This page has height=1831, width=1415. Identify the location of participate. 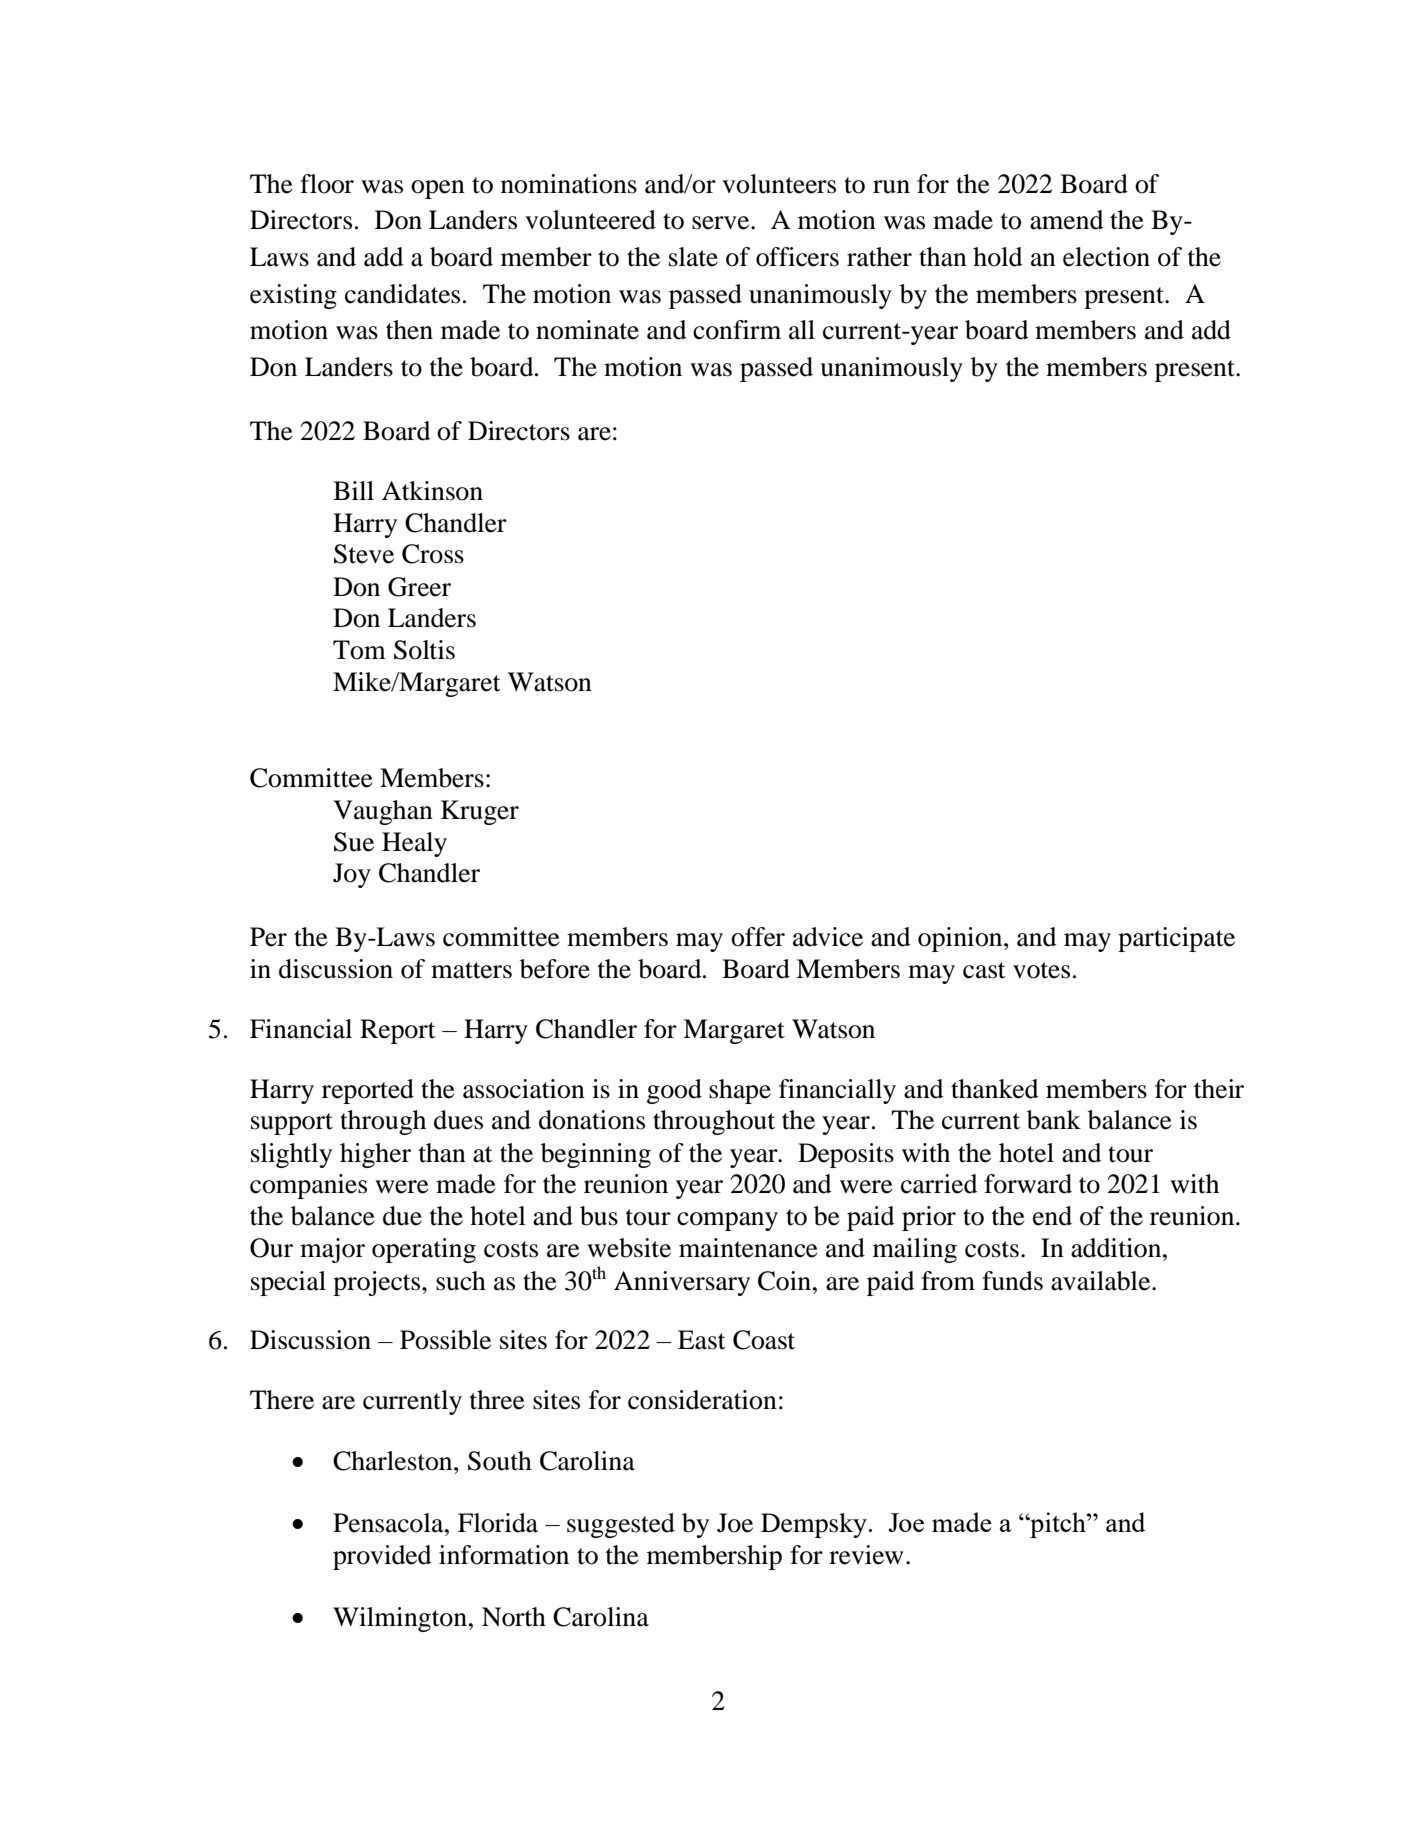
(1176, 939).
